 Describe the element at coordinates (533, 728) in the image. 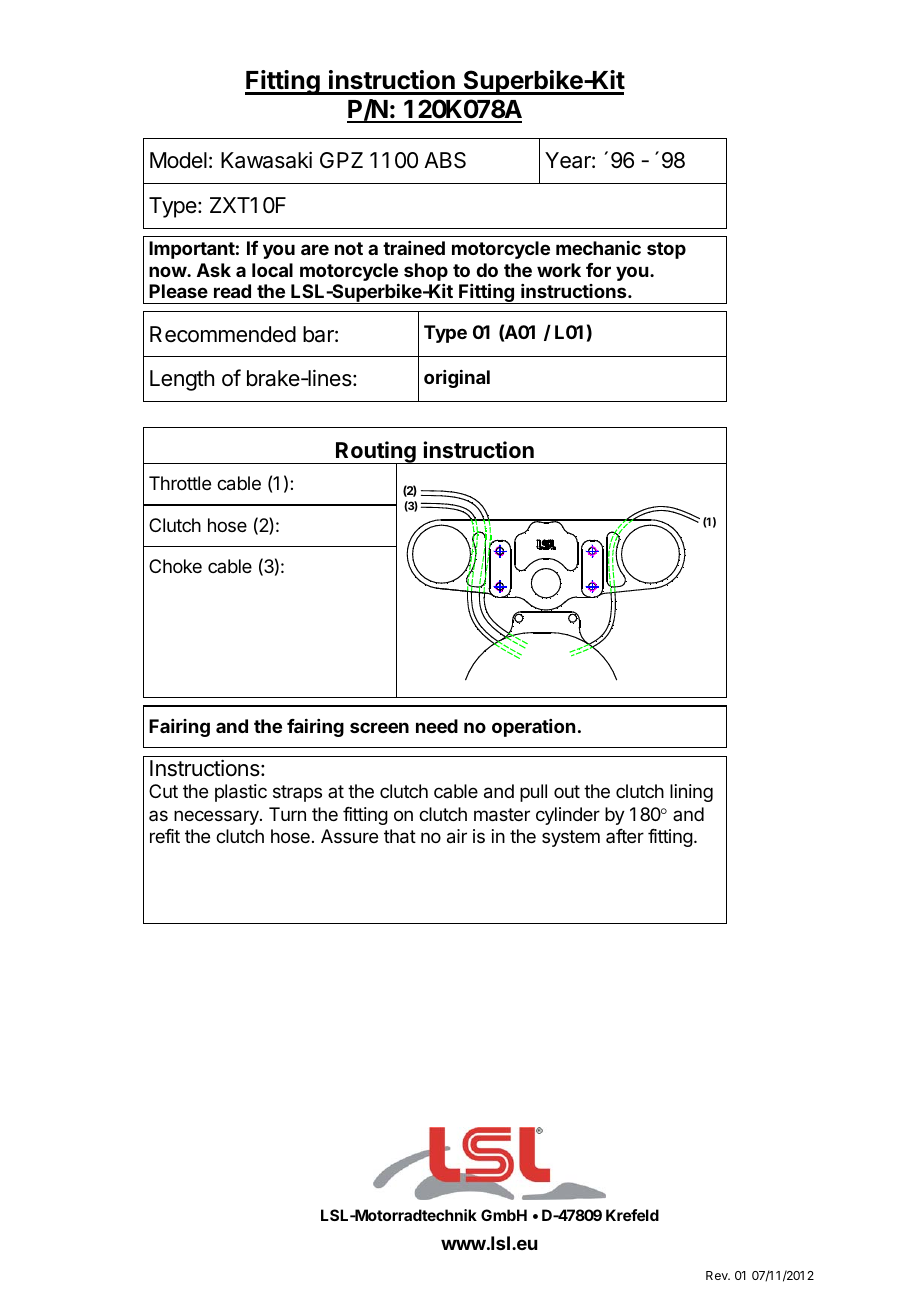

I see `operation` at that location.
